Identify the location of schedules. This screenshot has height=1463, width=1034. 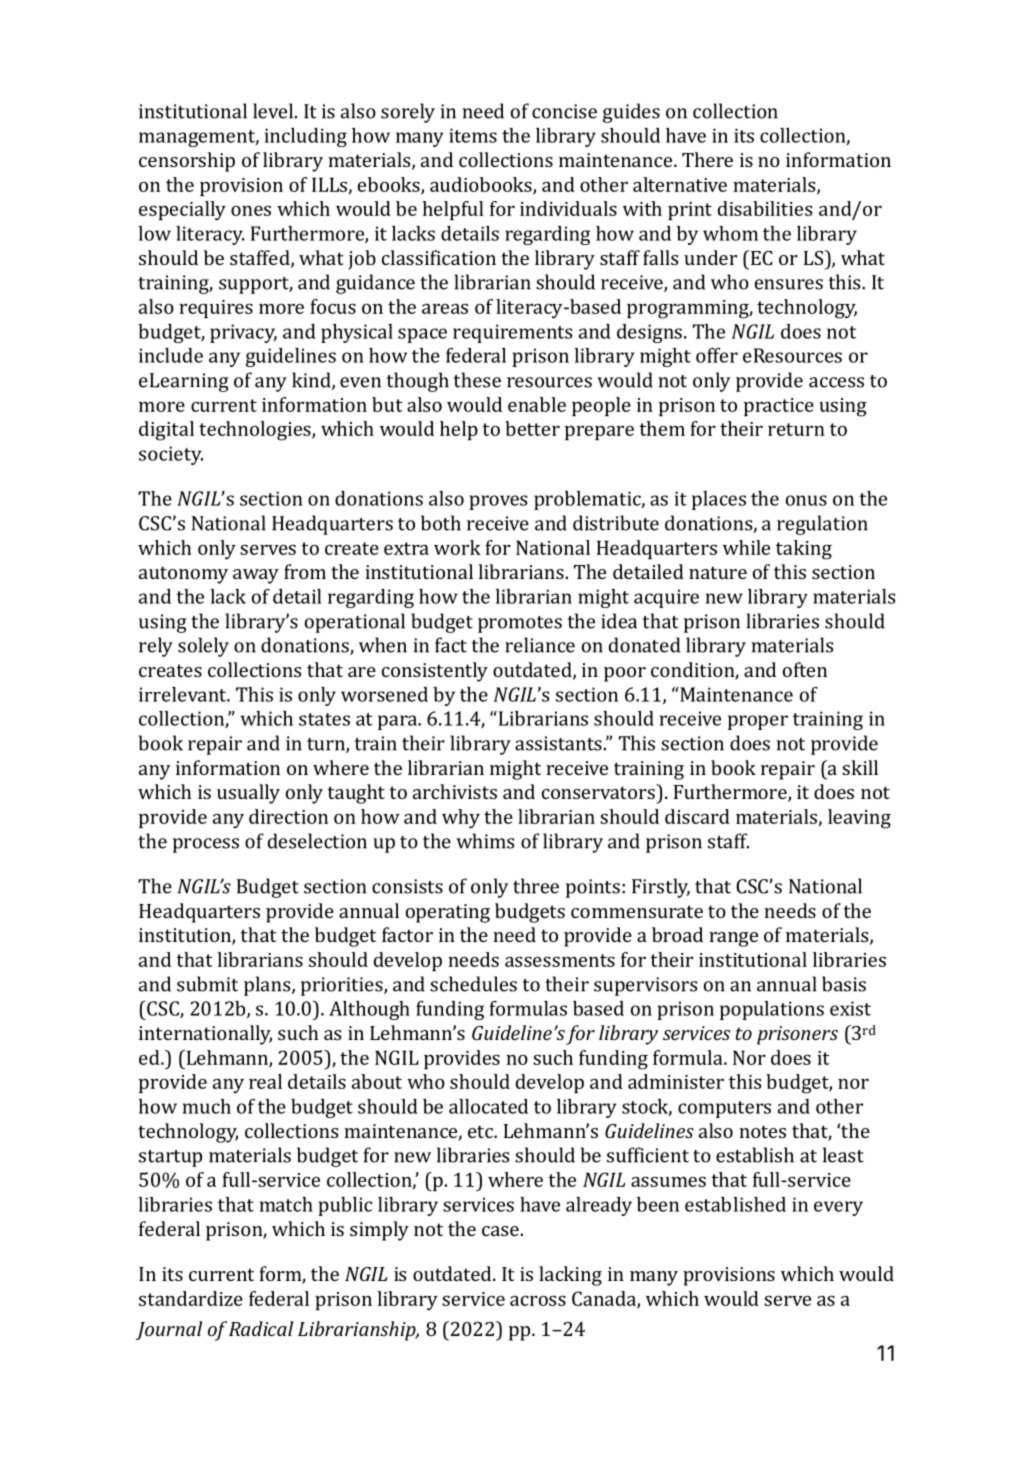
(473, 984).
